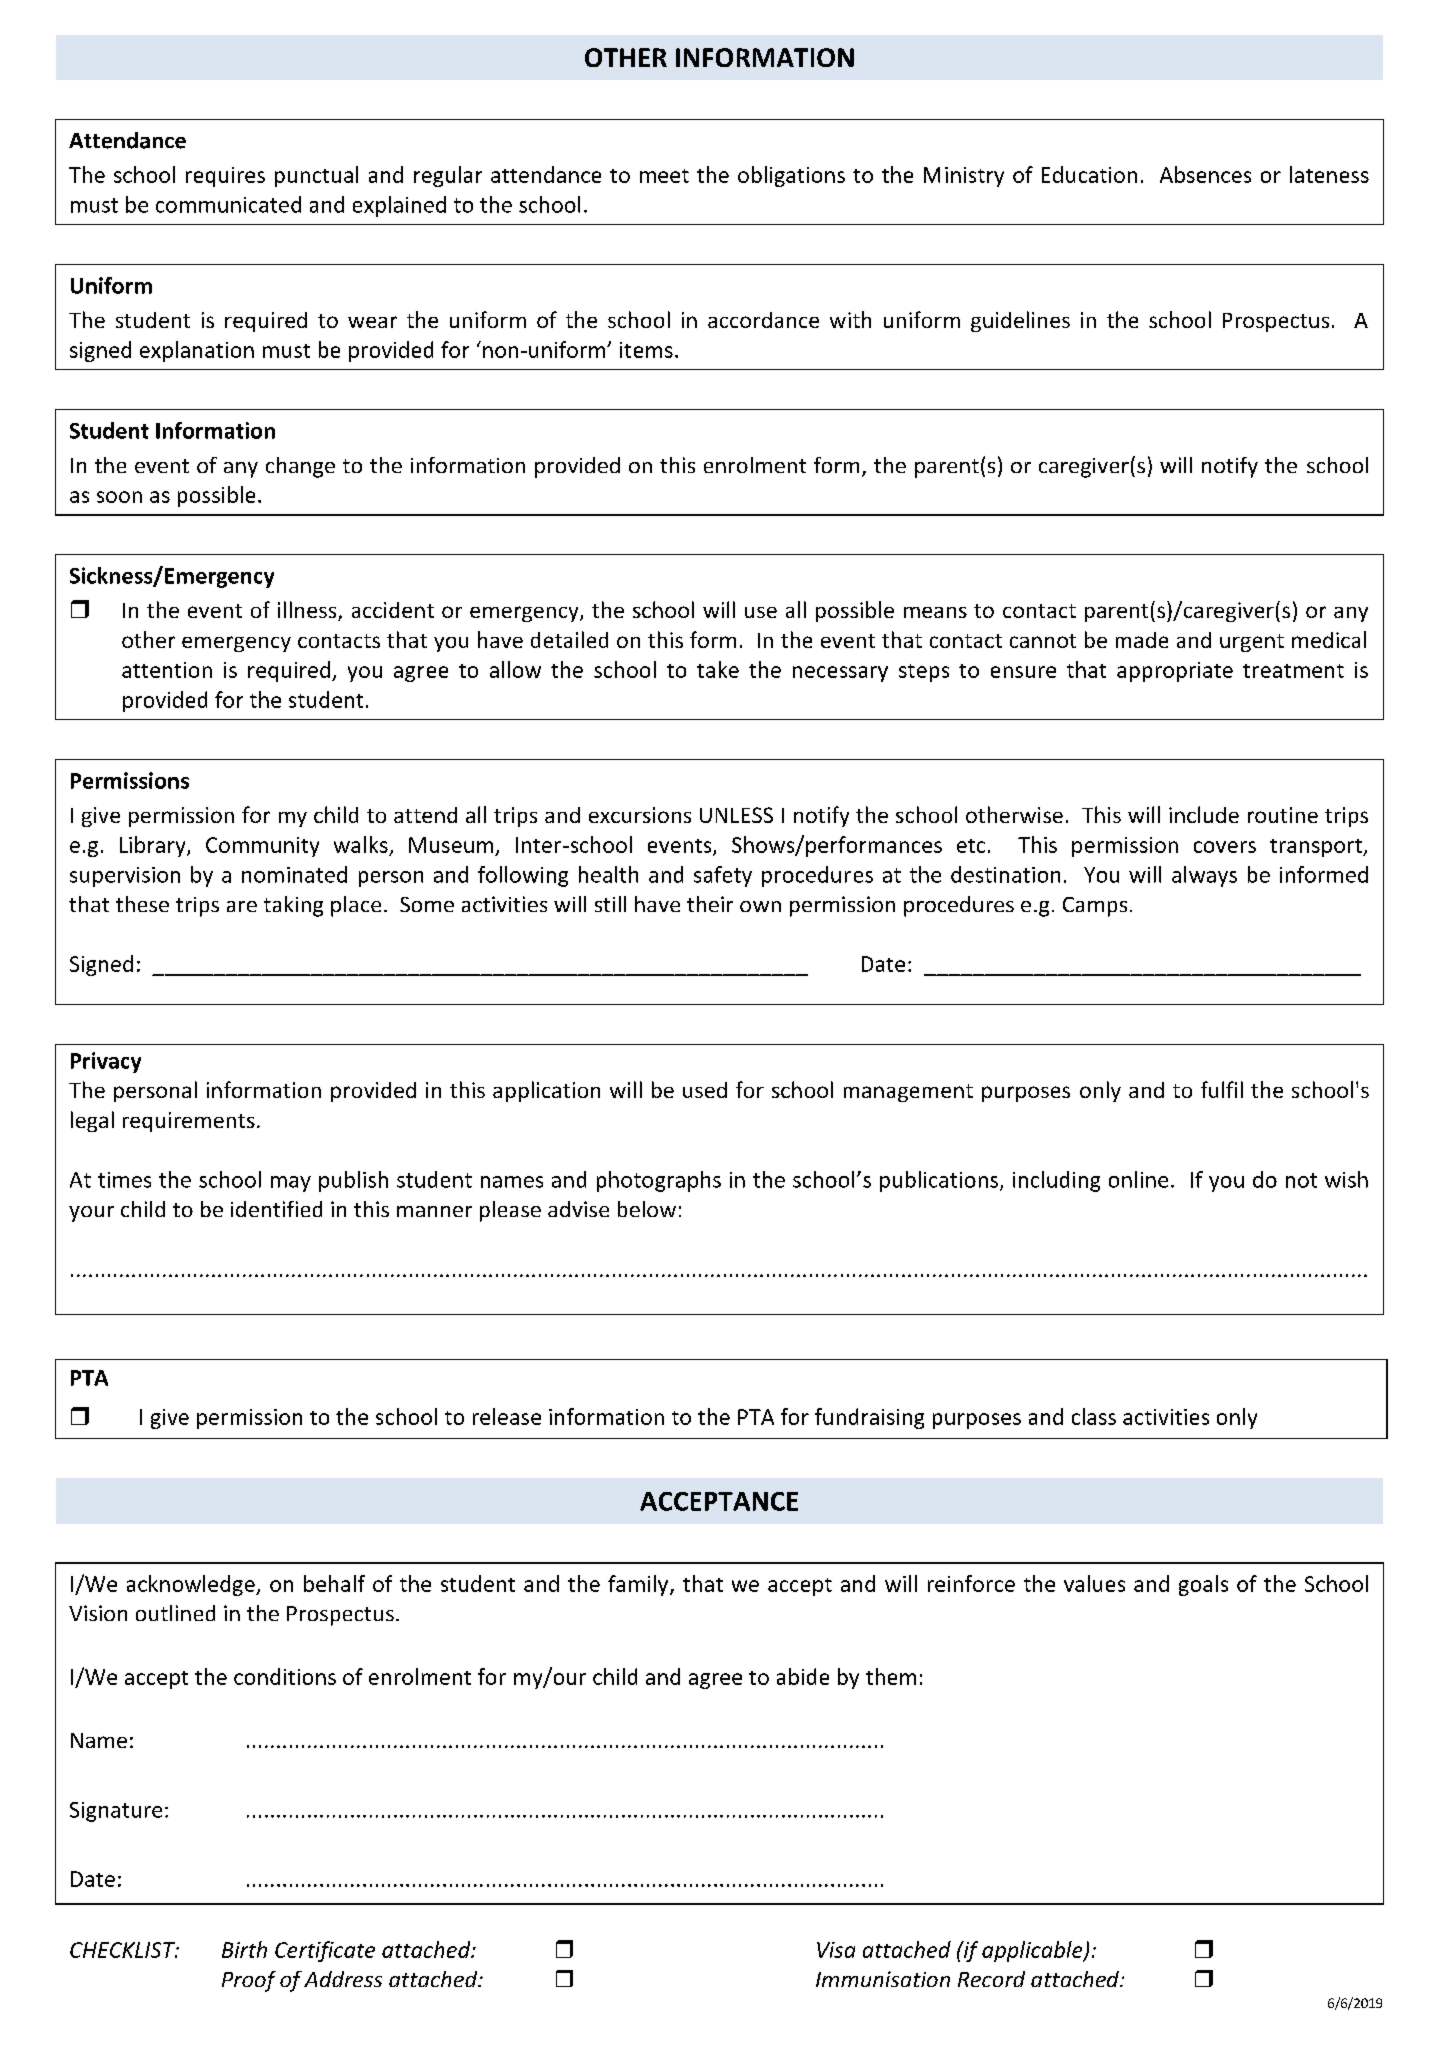  Describe the element at coordinates (836, 1950) in the image. I see `Visa` at that location.
